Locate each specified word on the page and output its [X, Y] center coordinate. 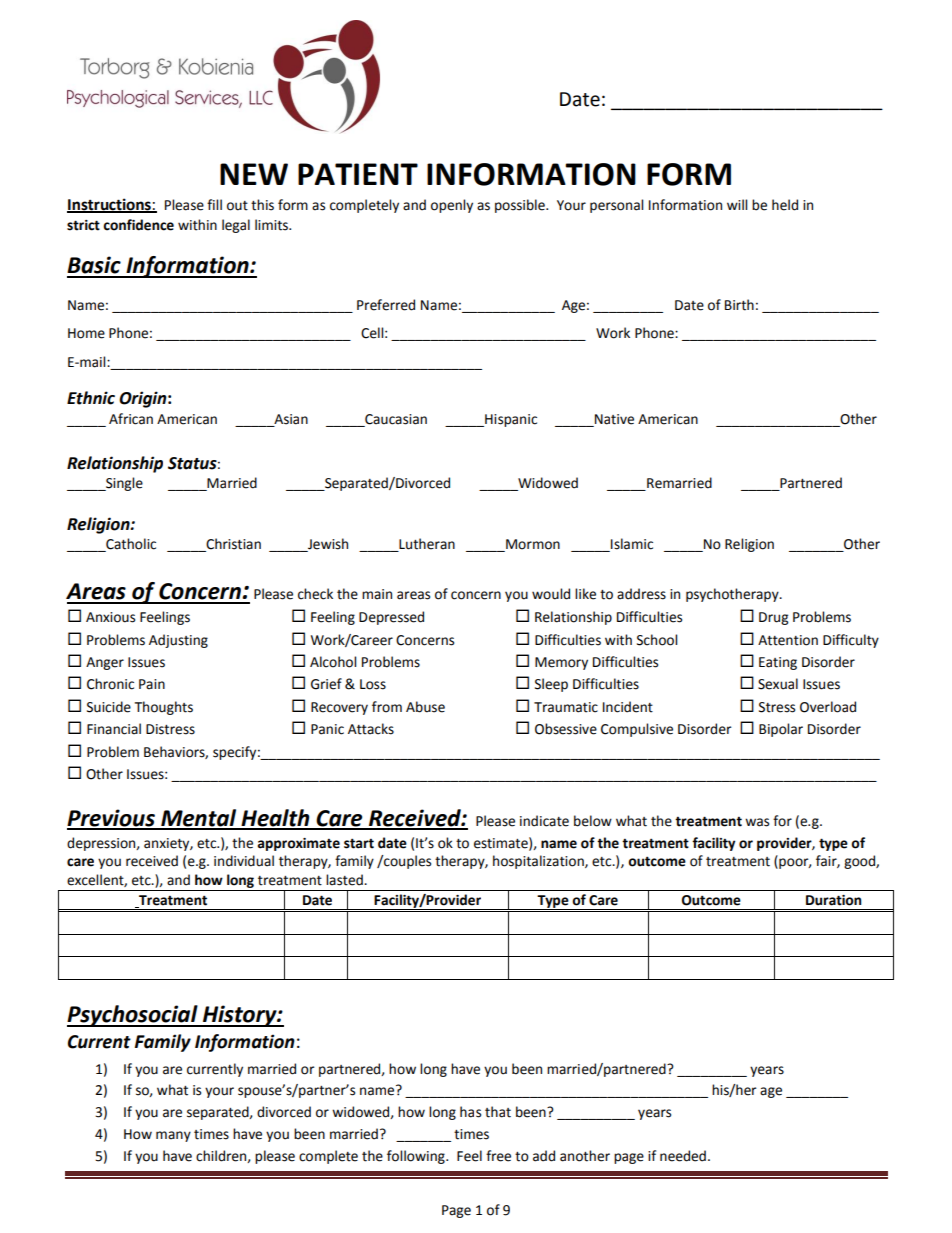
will [737, 204]
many [173, 1136]
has [470, 1112]
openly [452, 206]
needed [683, 1156]
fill [214, 204]
